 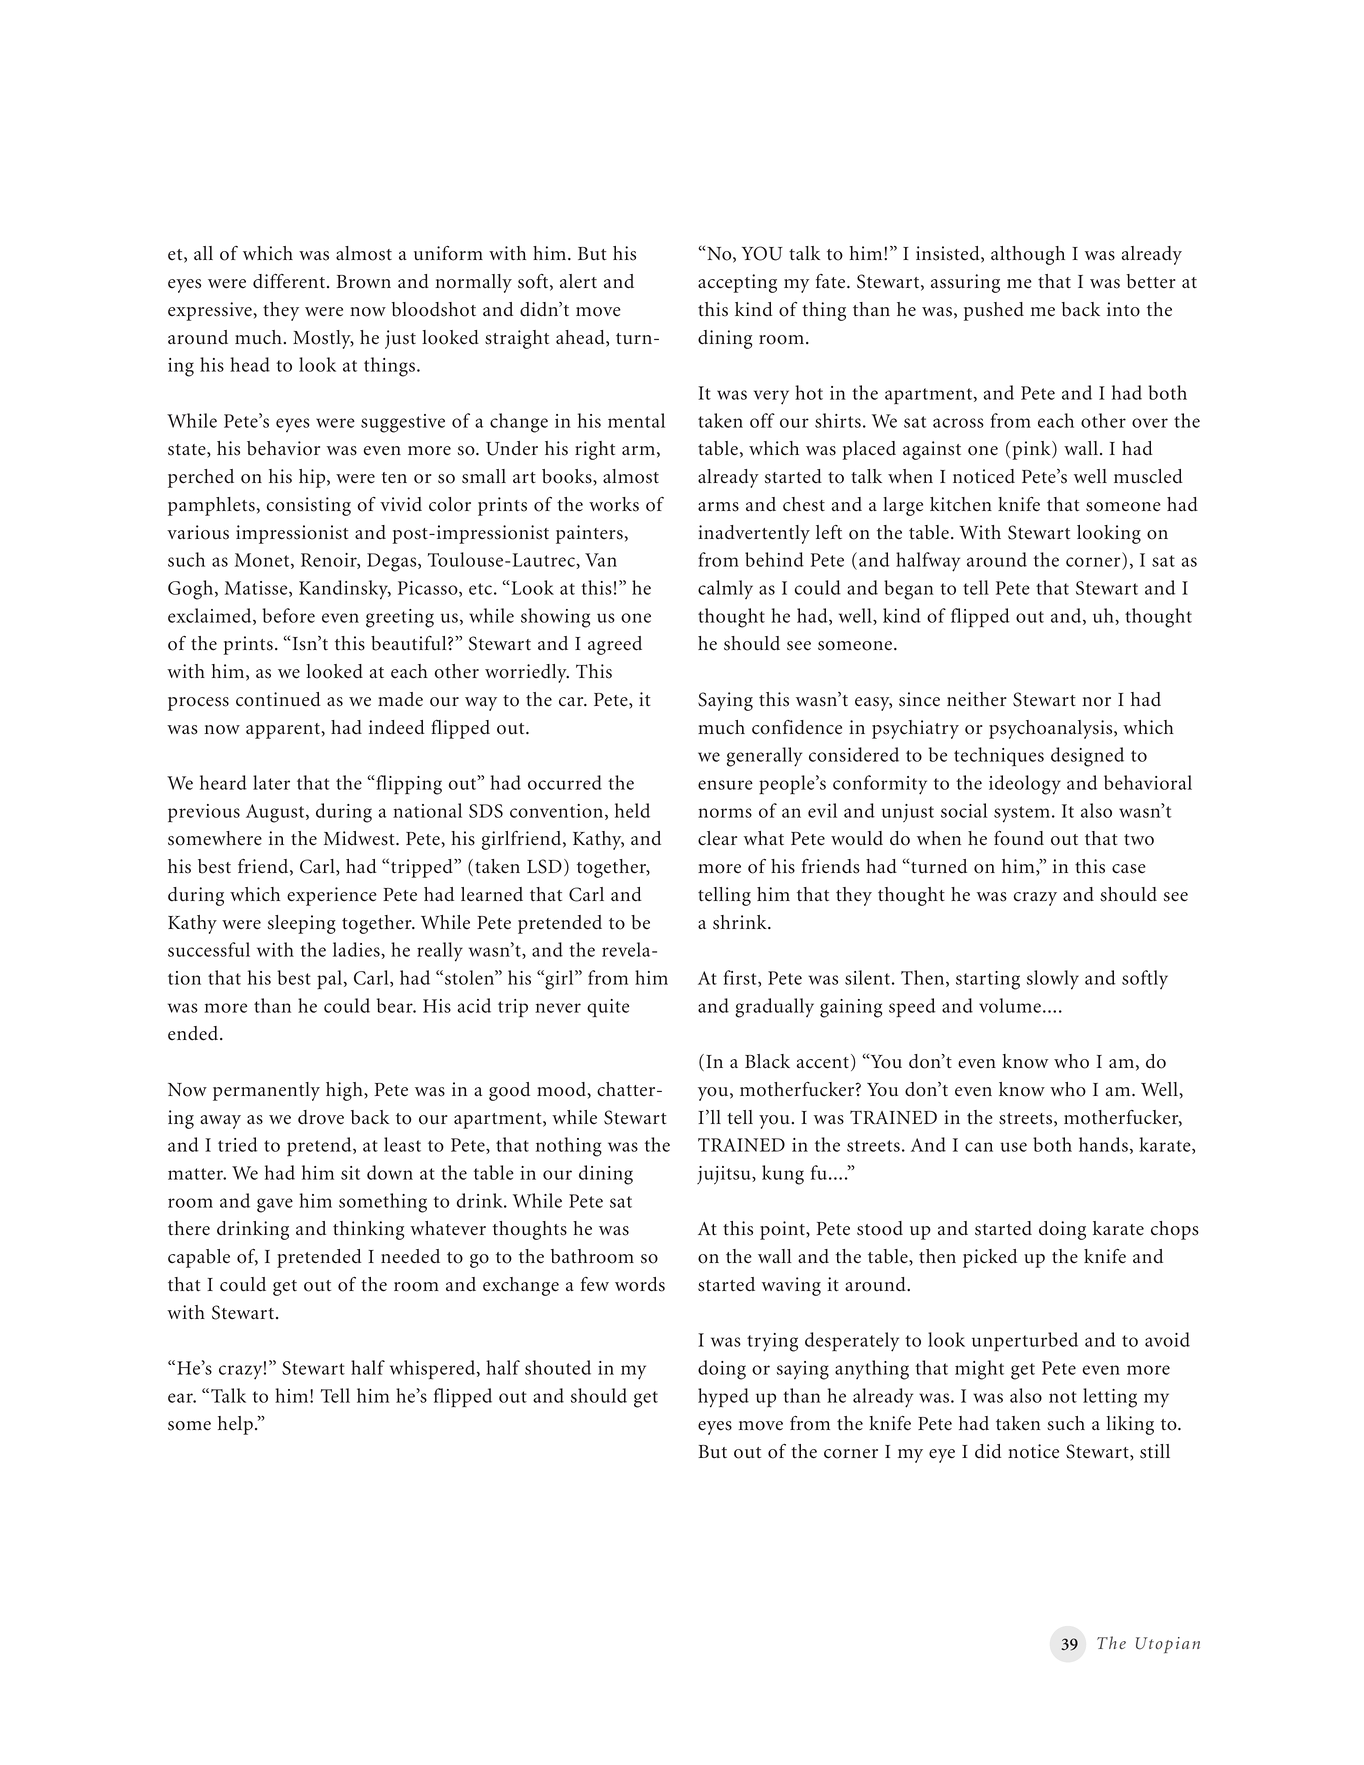 I want to click on ensure, so click(x=725, y=785).
